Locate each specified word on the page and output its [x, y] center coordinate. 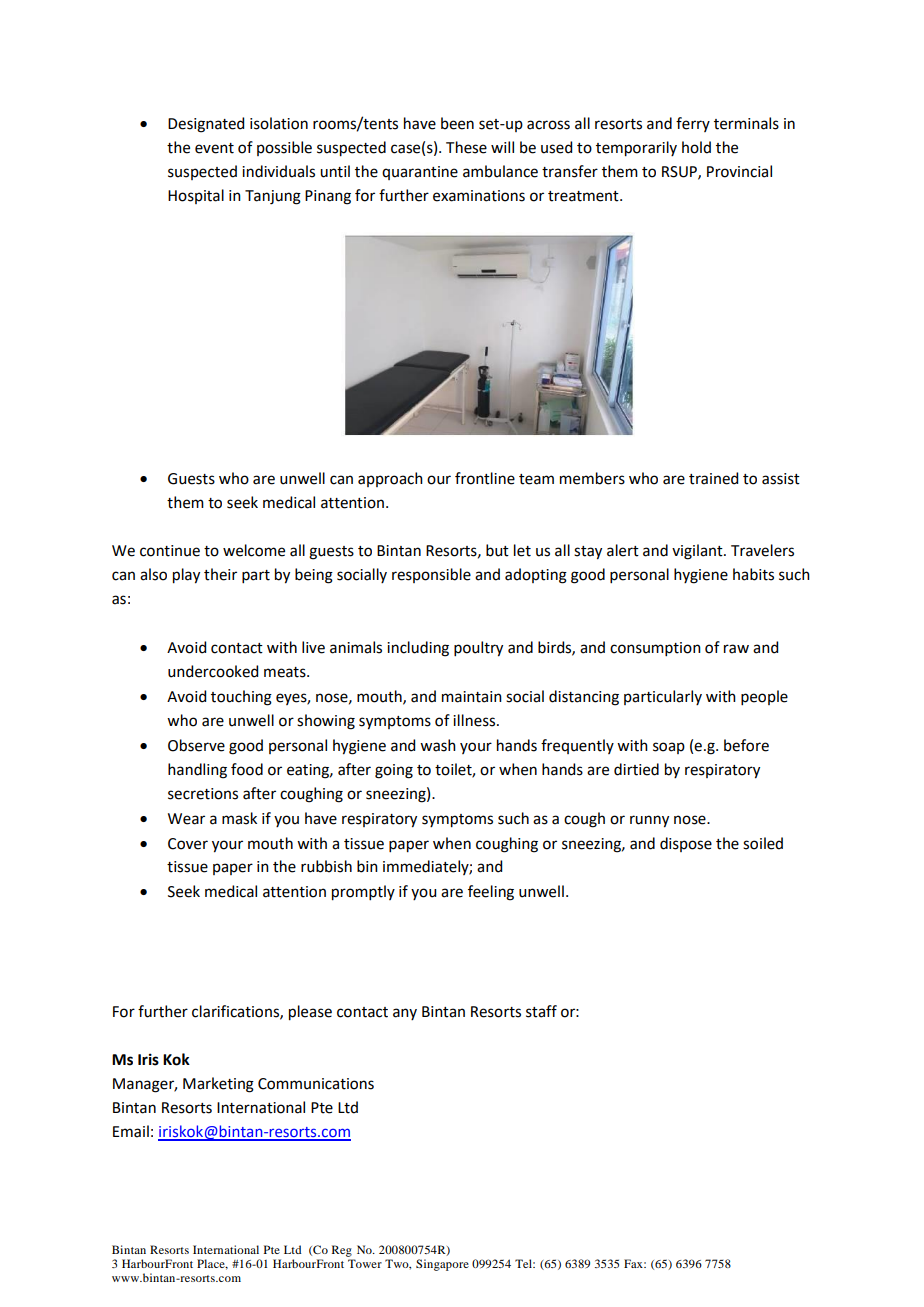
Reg [342, 1251]
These [466, 147]
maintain [472, 697]
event [214, 148]
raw [736, 649]
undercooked [213, 671]
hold [696, 147]
